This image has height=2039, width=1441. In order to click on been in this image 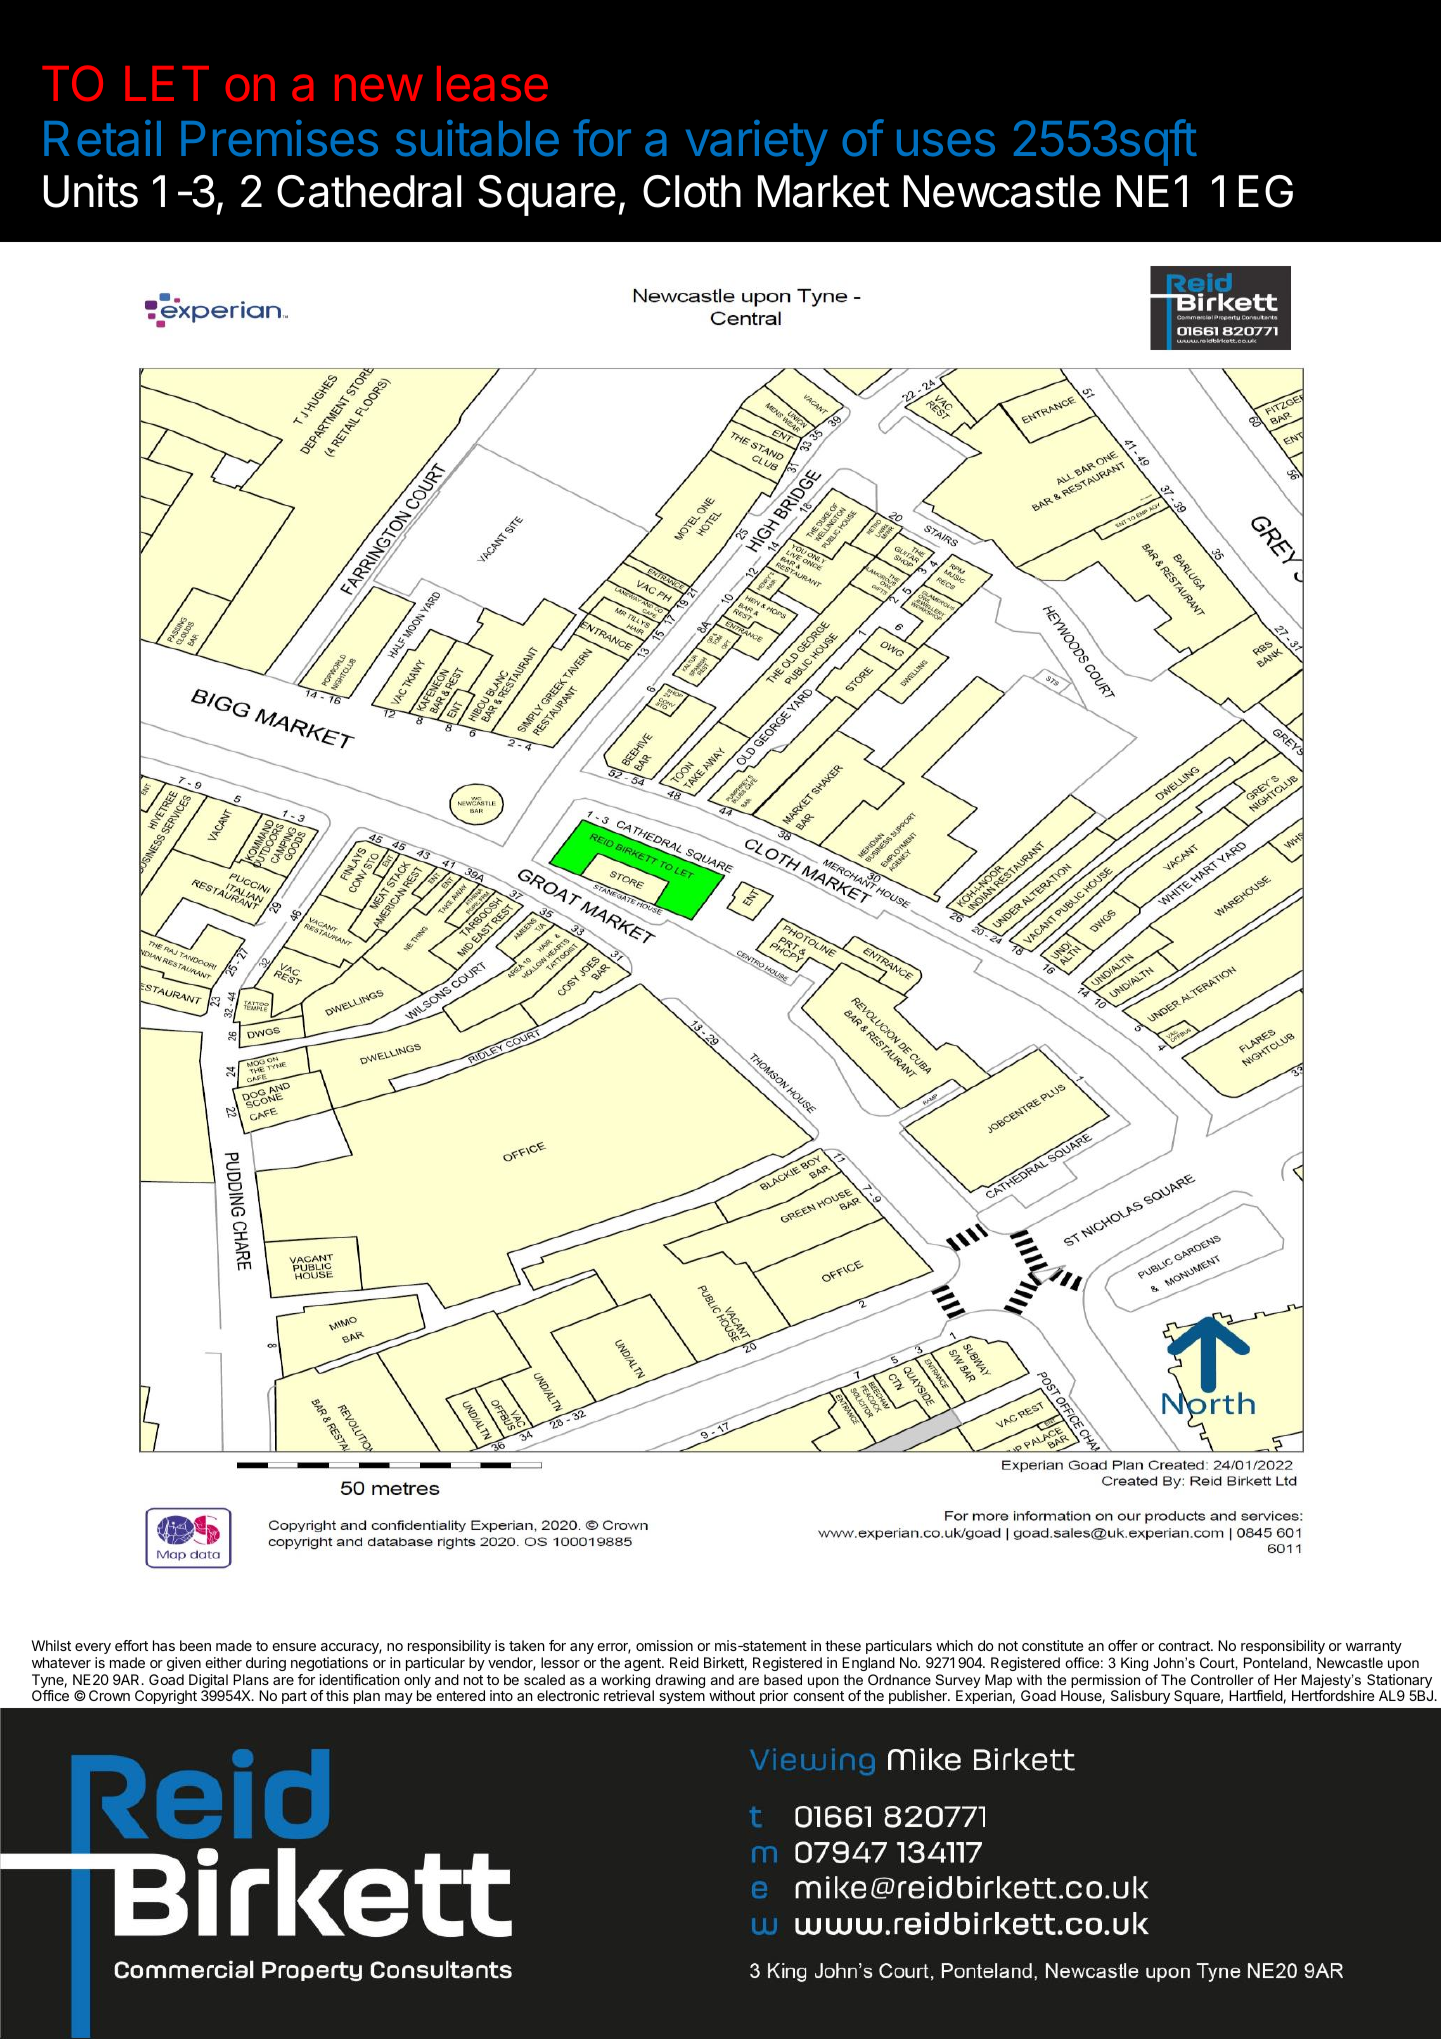, I will do `click(195, 1645)`.
